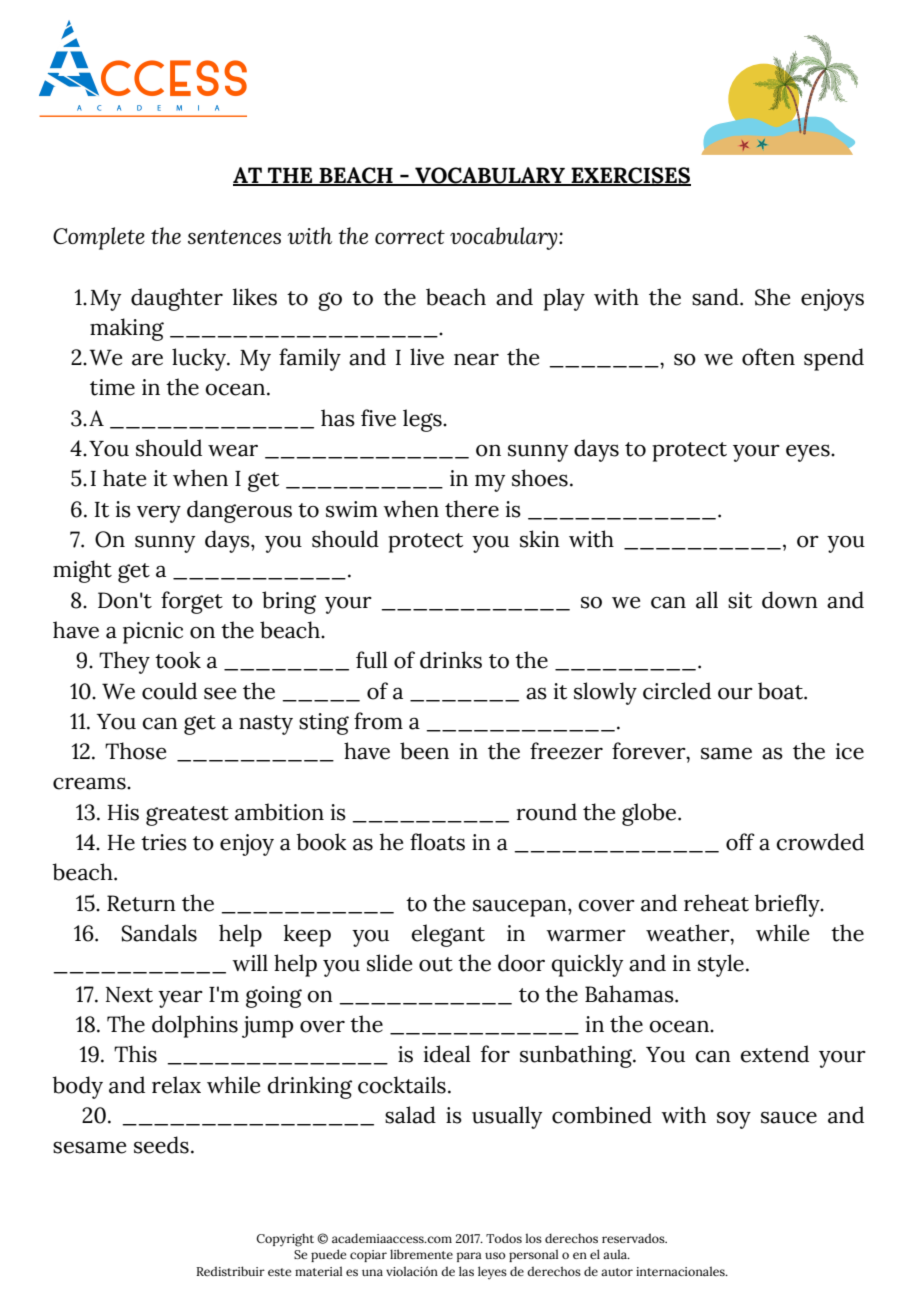  What do you see at coordinates (721, 965) in the page?
I see `style` at bounding box center [721, 965].
